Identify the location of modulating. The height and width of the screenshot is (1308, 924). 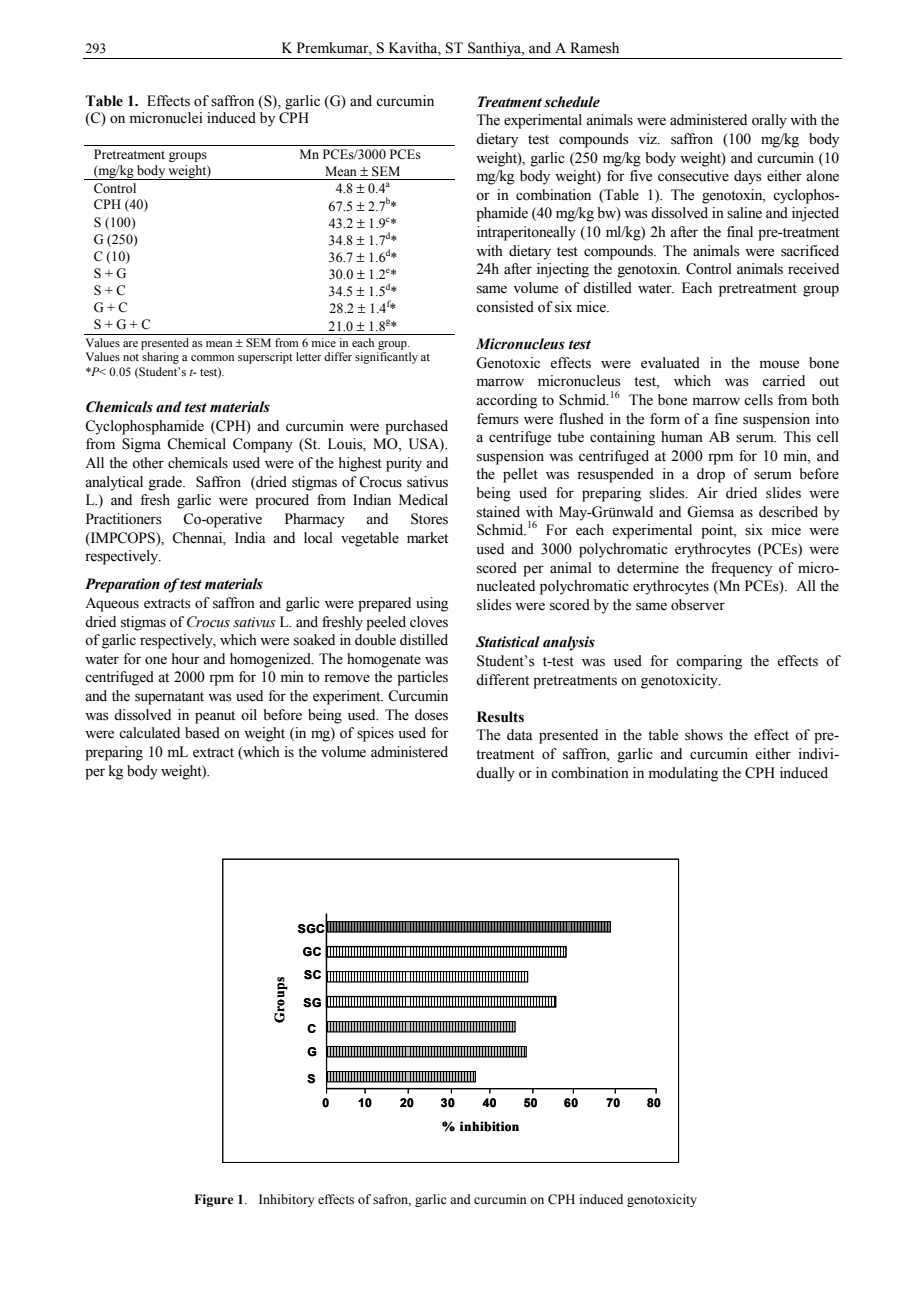
(683, 774).
